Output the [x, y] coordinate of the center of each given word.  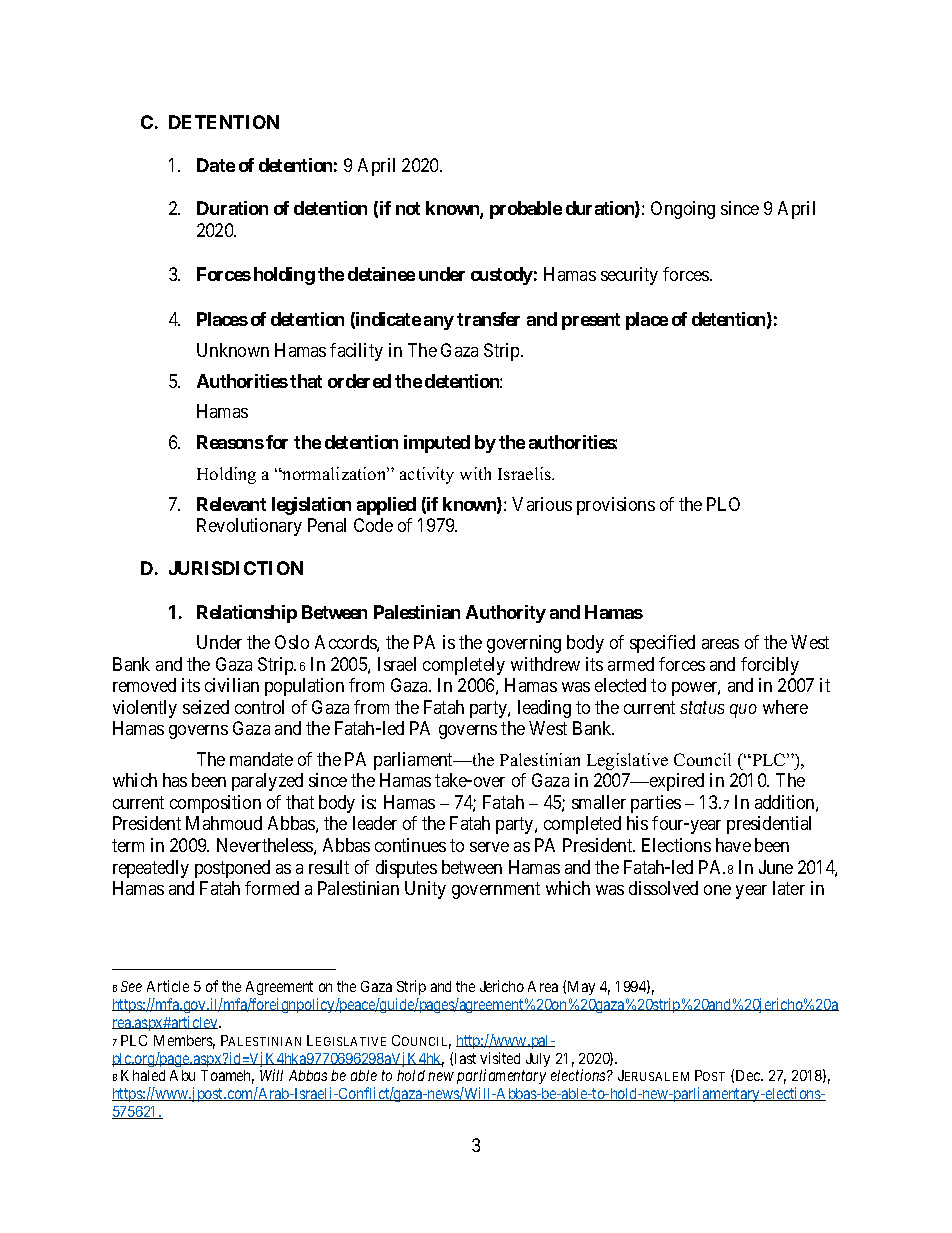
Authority [506, 614]
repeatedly [151, 869]
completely [464, 666]
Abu [182, 1075]
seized [206, 707]
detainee [381, 274]
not [408, 208]
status [702, 707]
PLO [723, 504]
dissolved [663, 888]
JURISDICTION [236, 568]
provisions [616, 506]
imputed [437, 444]
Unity [425, 890]
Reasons [230, 442]
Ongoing [683, 210]
